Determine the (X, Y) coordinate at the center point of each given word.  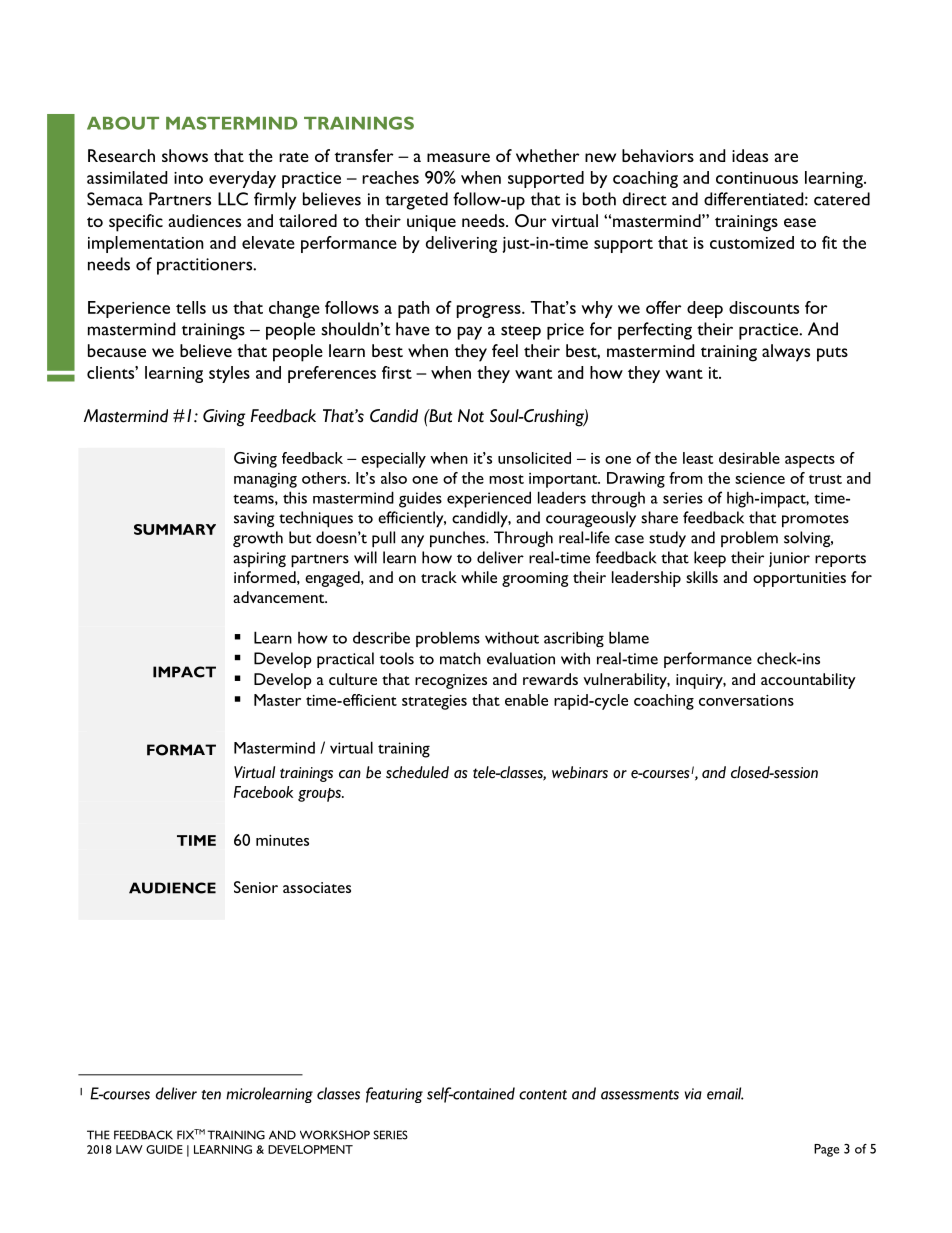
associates (317, 887)
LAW (129, 1149)
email (725, 1093)
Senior (256, 887)
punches (458, 539)
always (786, 353)
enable (526, 700)
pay (470, 333)
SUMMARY (175, 529)
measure (458, 157)
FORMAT (181, 750)
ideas (750, 155)
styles (229, 374)
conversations (746, 700)
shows (185, 155)
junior (789, 559)
